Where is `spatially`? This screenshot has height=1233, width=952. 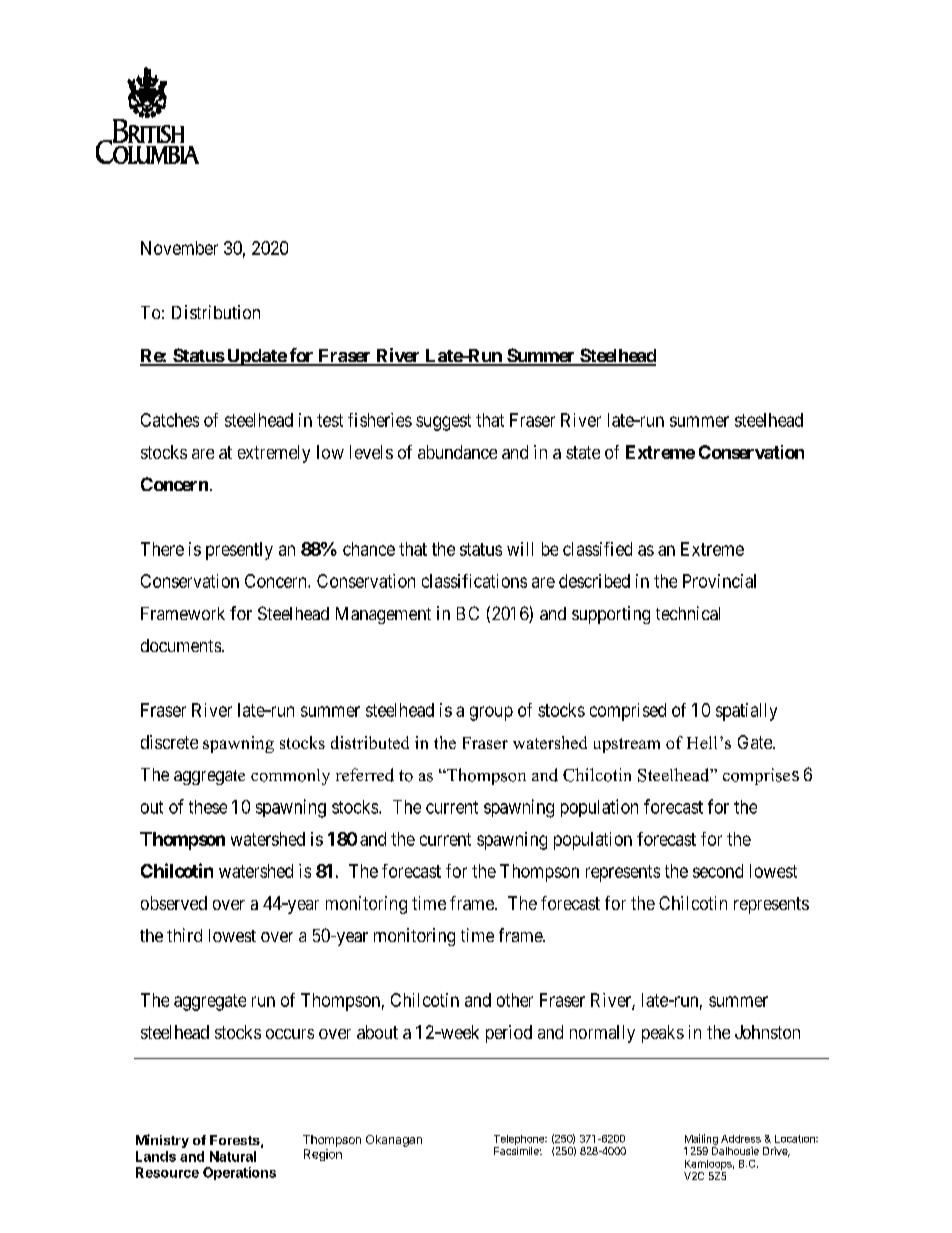 spatially is located at coordinates (746, 712).
